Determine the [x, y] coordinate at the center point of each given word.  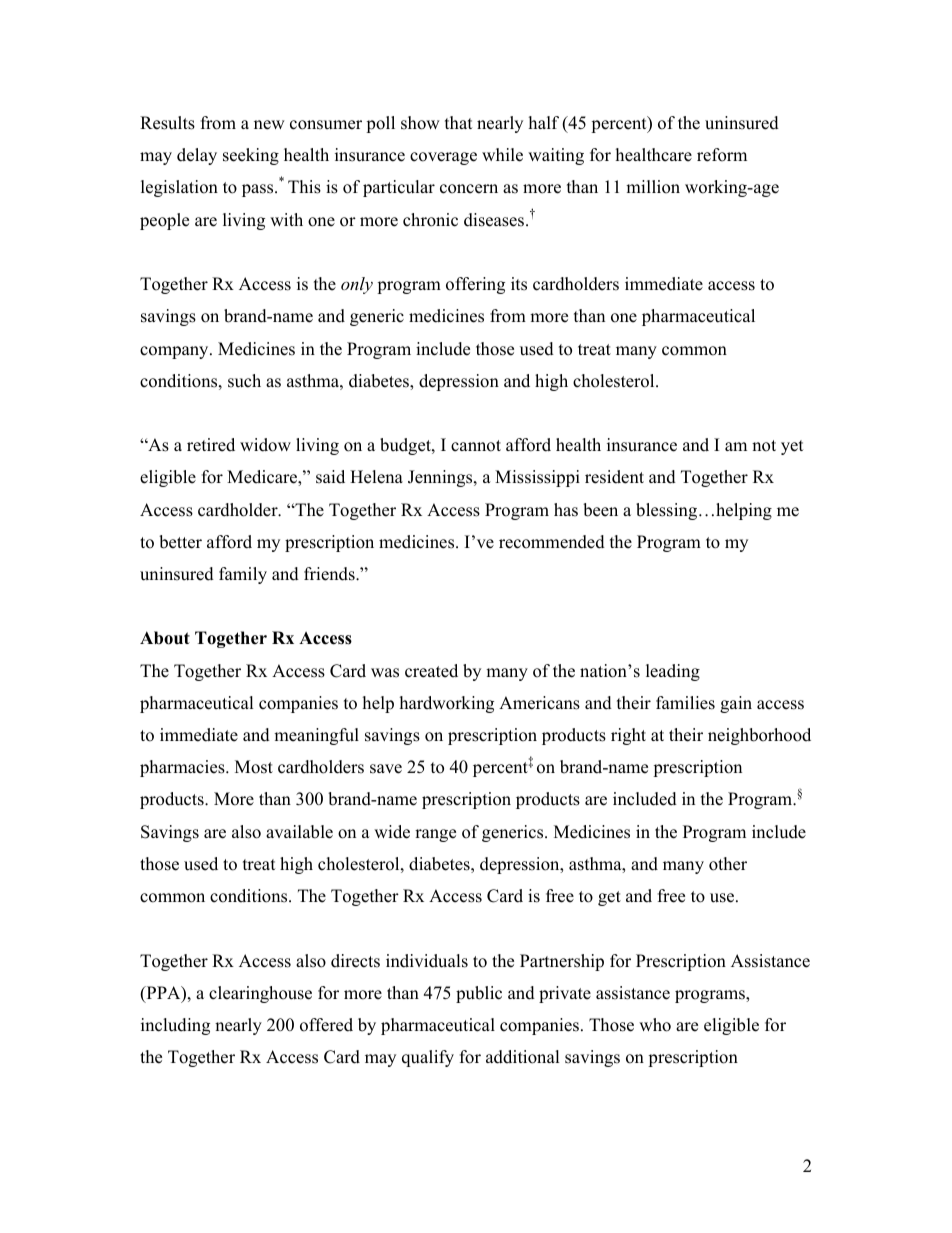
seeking [251, 156]
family [243, 575]
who [655, 1025]
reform [722, 155]
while [502, 155]
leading [673, 672]
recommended [552, 542]
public [479, 994]
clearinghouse [260, 994]
